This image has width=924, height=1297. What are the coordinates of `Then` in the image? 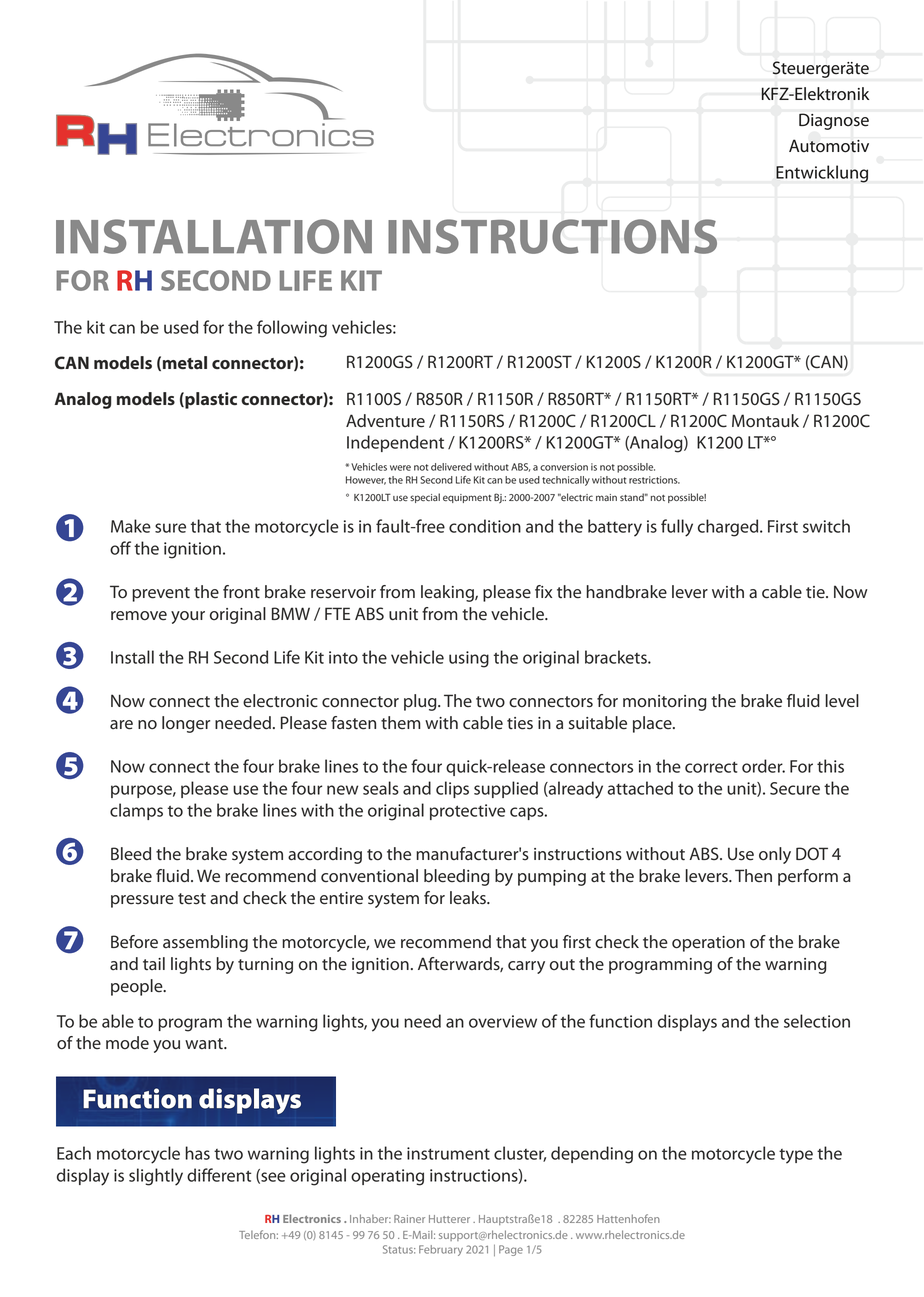 It's located at (753, 876).
